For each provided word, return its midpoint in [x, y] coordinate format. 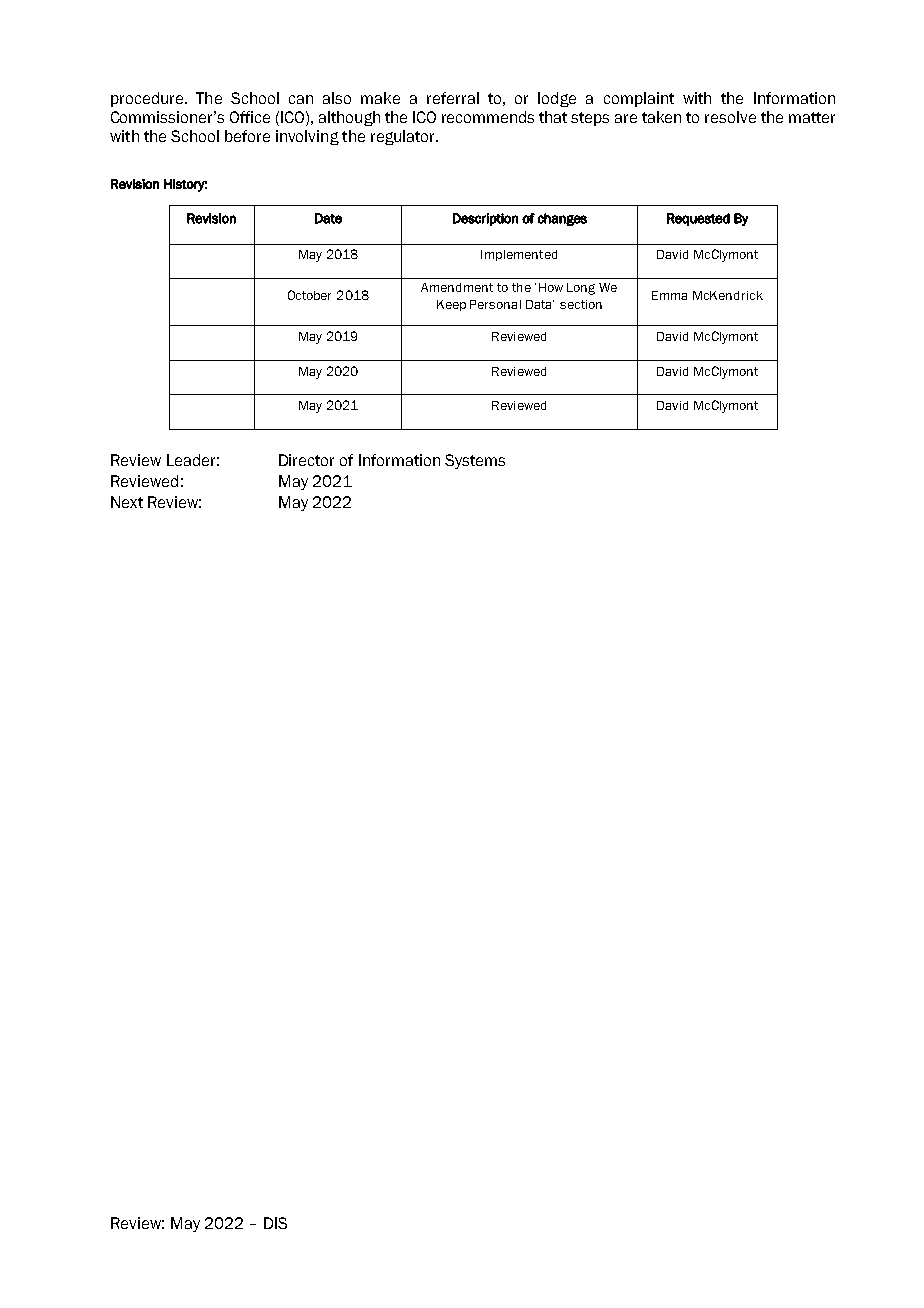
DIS [275, 1223]
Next [127, 502]
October [309, 295]
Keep [451, 305]
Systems [475, 461]
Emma [669, 295]
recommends [488, 117]
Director [306, 460]
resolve [730, 117]
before [247, 136]
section [581, 304]
